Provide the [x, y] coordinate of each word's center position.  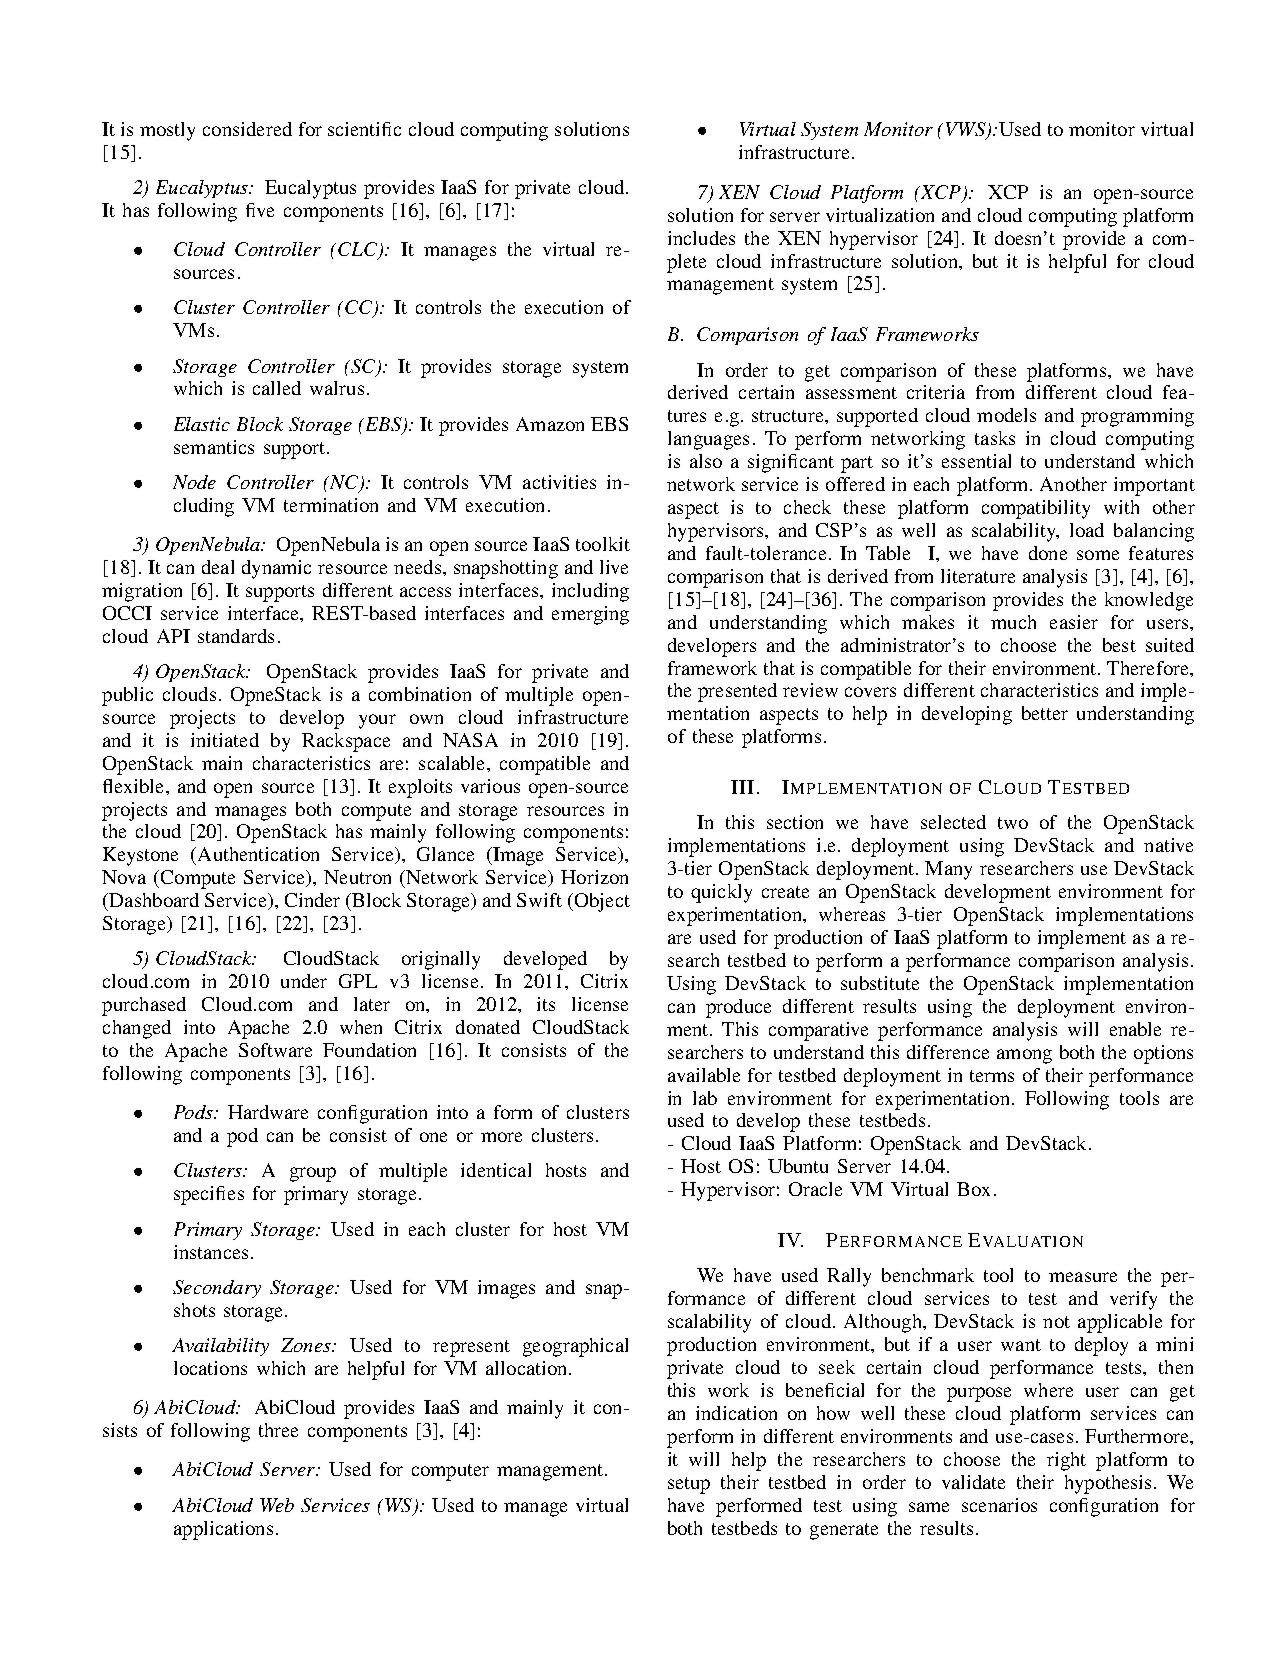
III [742, 787]
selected [953, 822]
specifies [209, 1195]
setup [689, 1485]
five [260, 210]
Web [277, 1505]
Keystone [140, 856]
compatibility [1036, 509]
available [704, 1075]
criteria [936, 392]
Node [194, 482]
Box [973, 1189]
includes [701, 238]
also [706, 461]
